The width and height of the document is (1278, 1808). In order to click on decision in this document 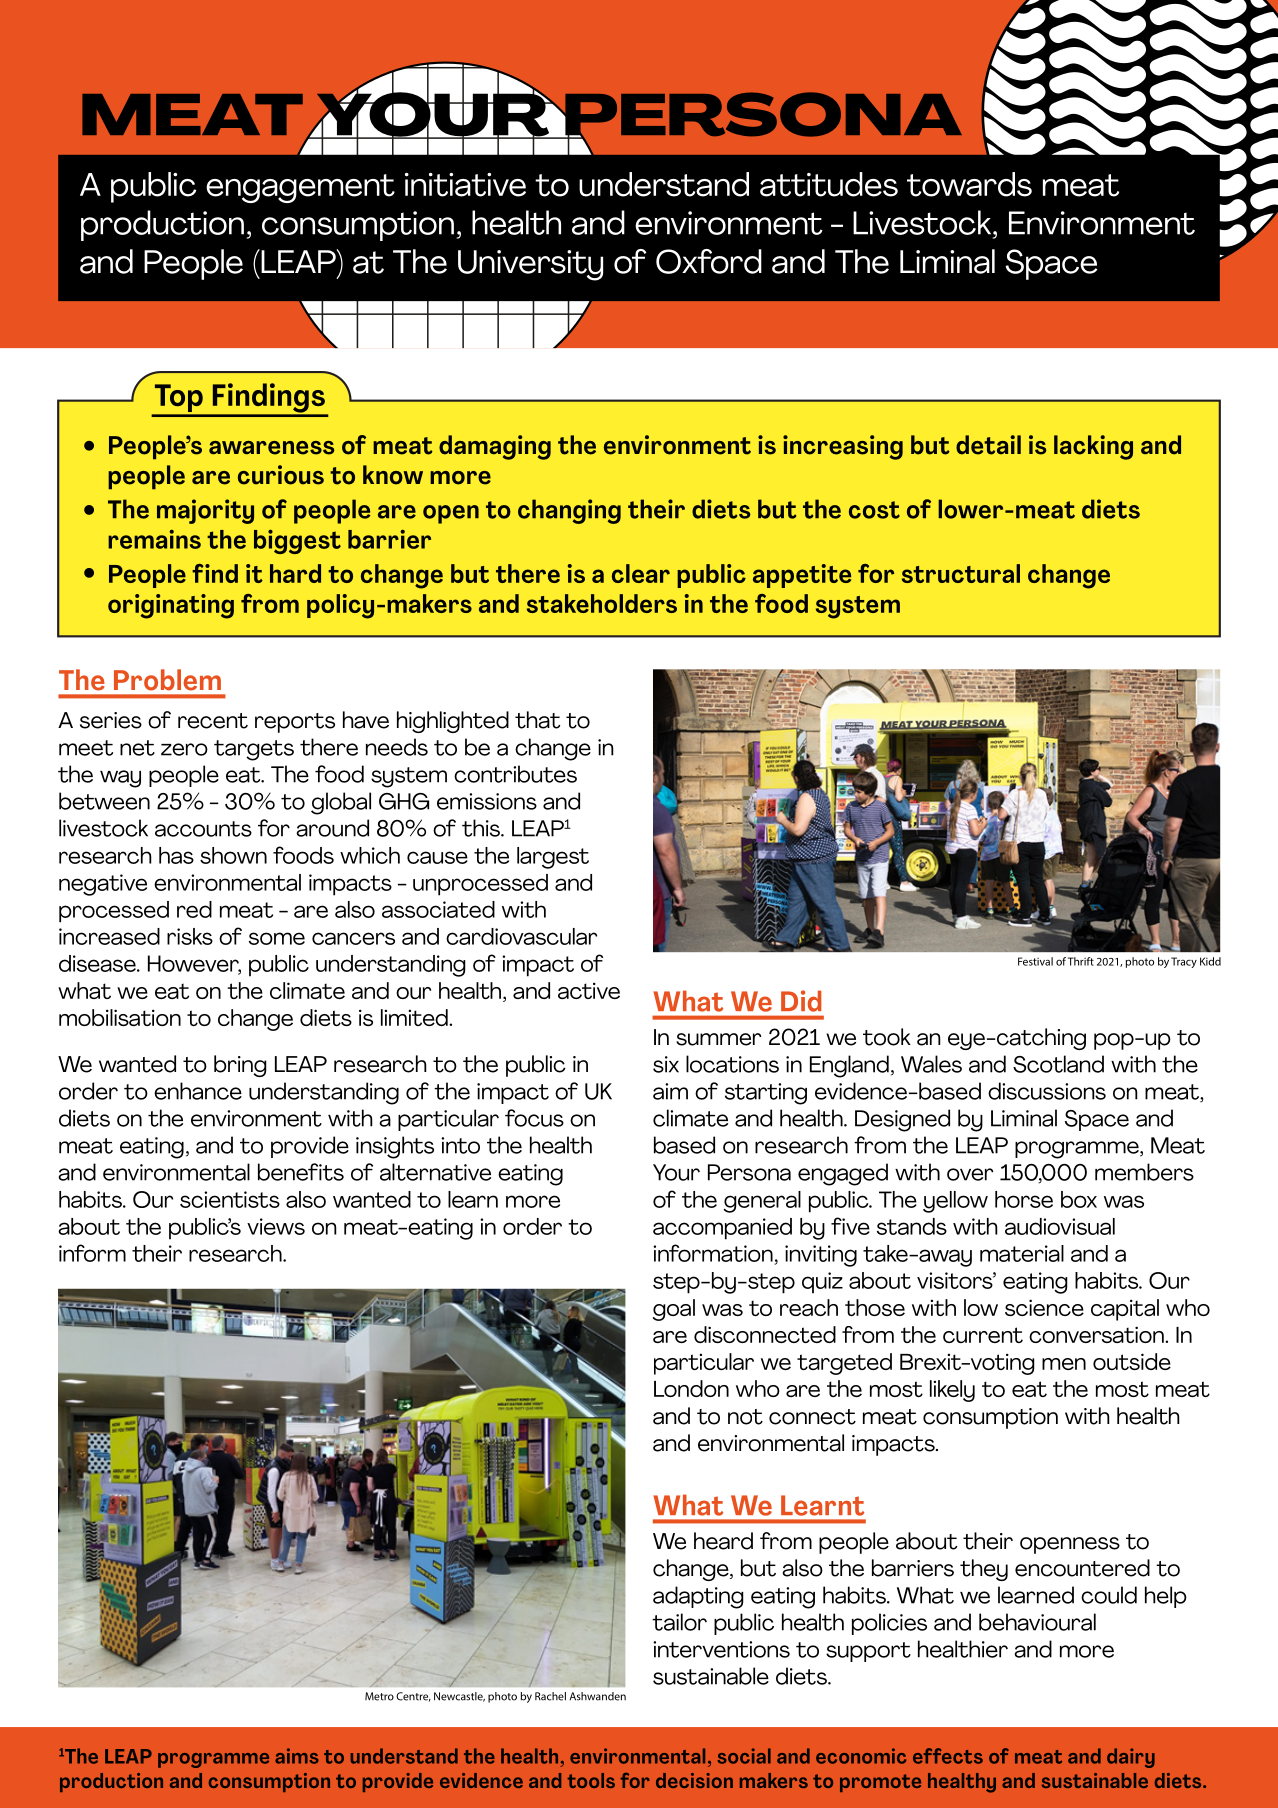, I will do `click(694, 1780)`.
